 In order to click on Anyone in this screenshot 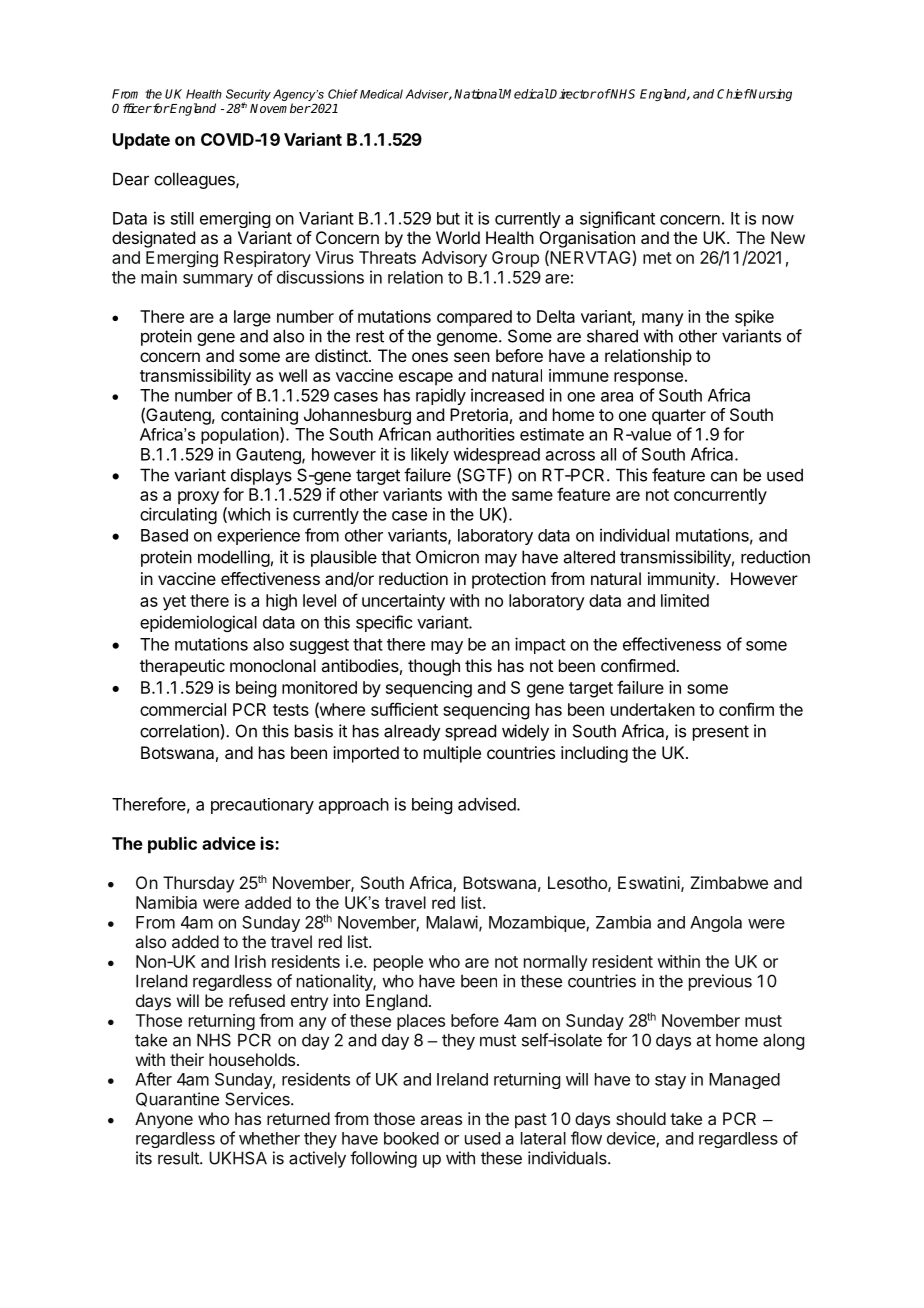, I will do `click(164, 1120)`.
